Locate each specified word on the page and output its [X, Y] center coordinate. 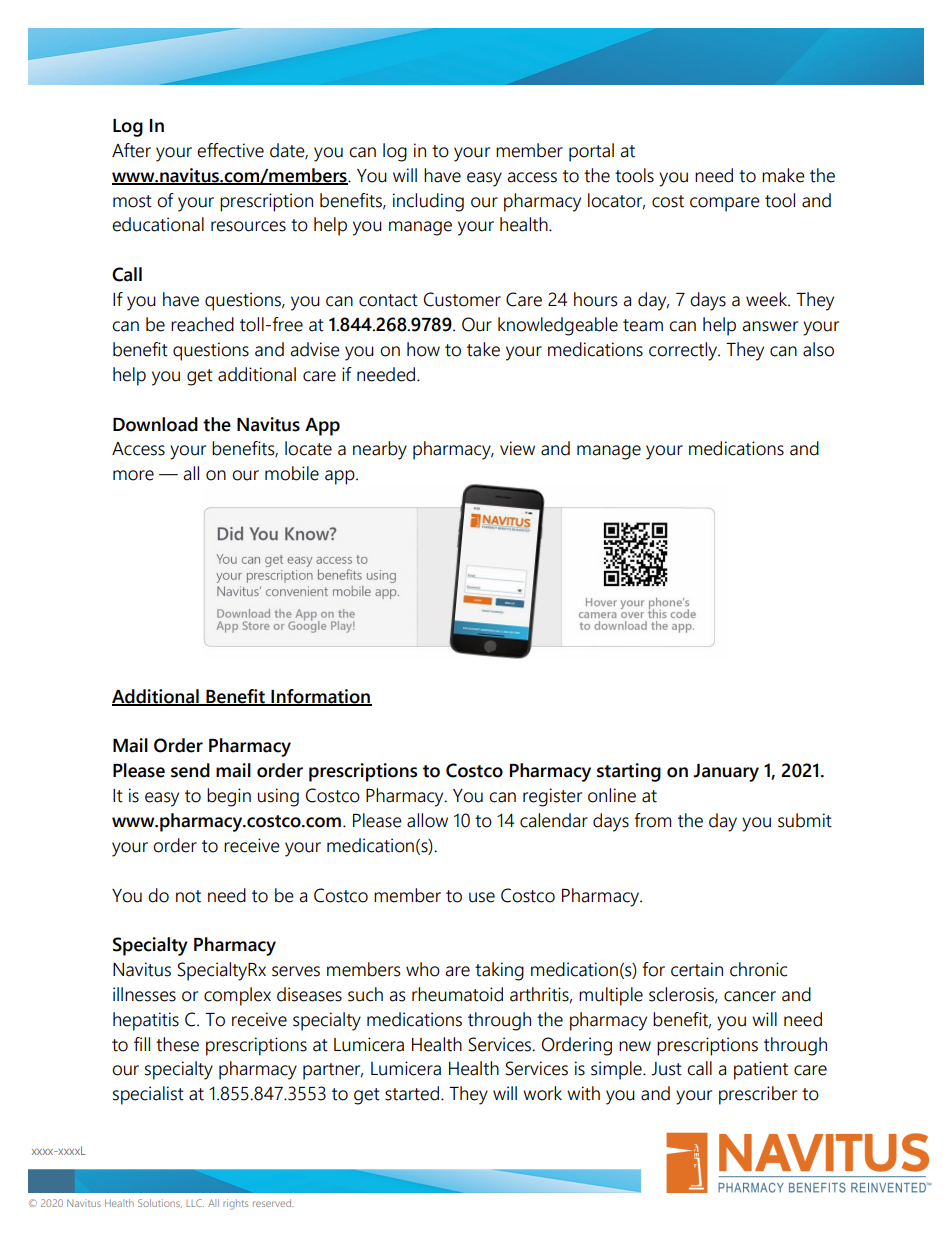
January [726, 773]
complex [237, 996]
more [133, 475]
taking [499, 971]
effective [230, 150]
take [483, 349]
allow [427, 820]
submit [805, 820]
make [783, 175]
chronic [758, 969]
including [428, 202]
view [517, 448]
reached [202, 324]
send [190, 770]
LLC [195, 1203]
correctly [684, 351]
